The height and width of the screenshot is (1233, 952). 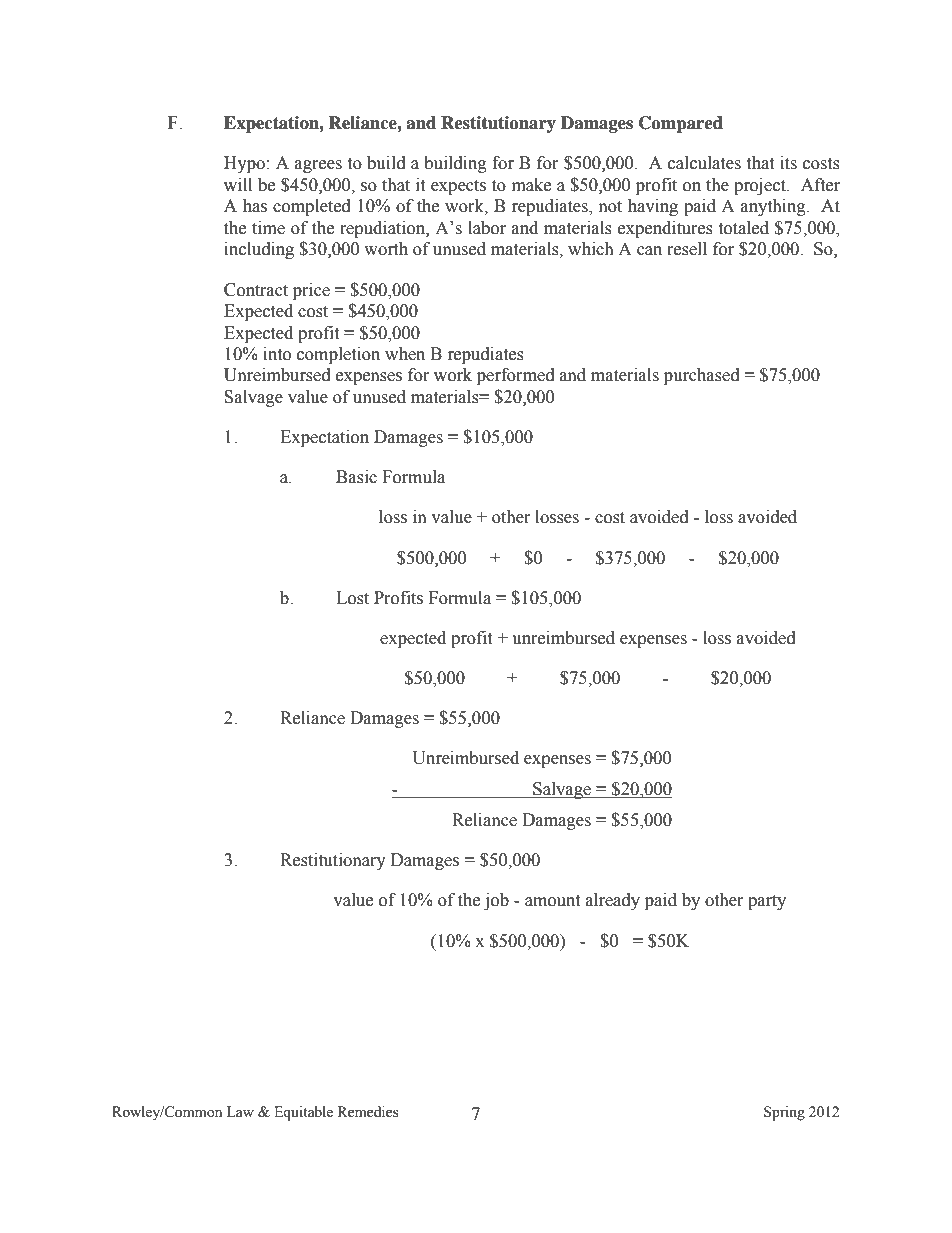 I want to click on purchased, so click(x=702, y=376).
